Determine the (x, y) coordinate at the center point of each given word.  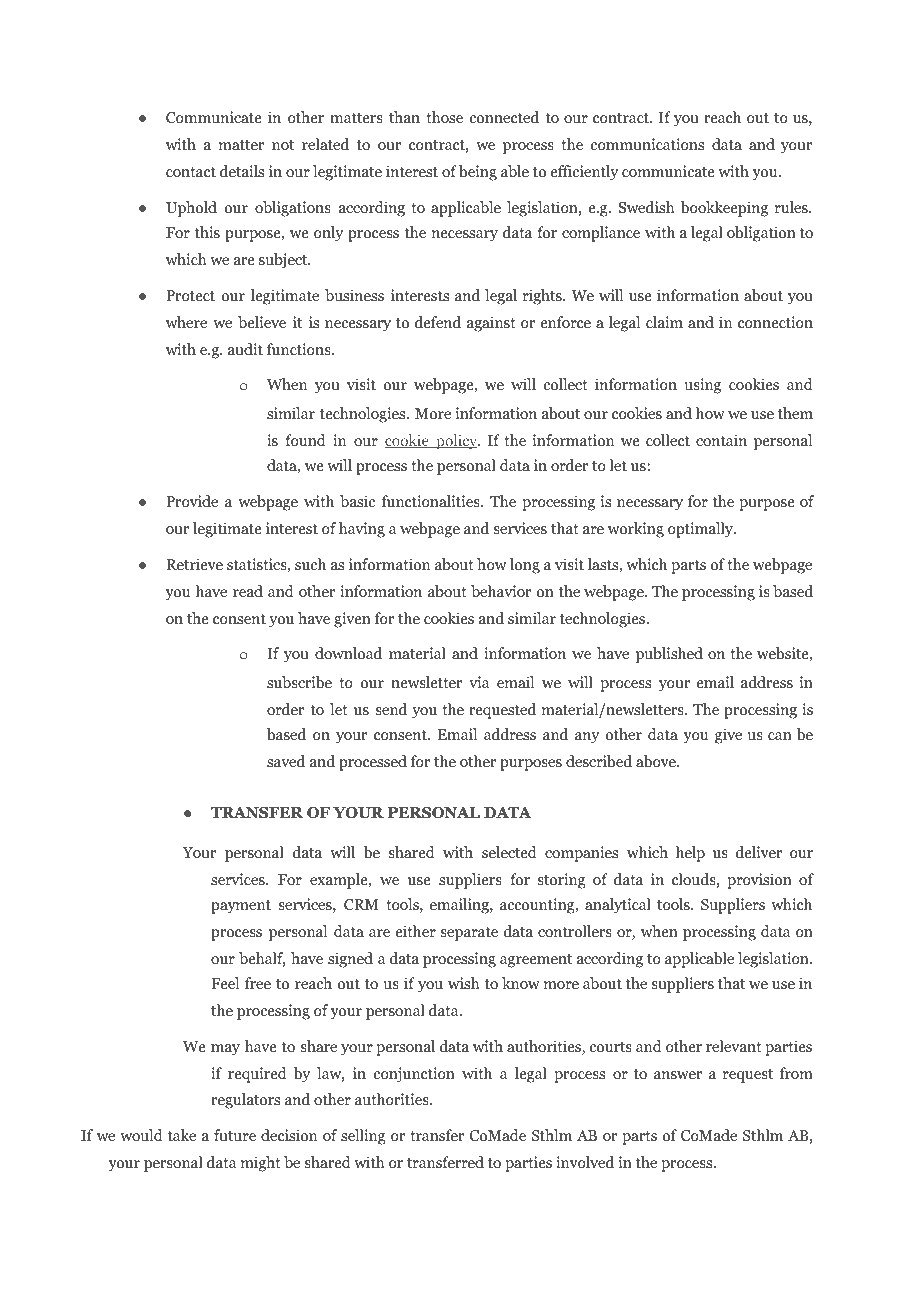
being (478, 173)
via (479, 682)
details (242, 171)
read (248, 591)
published (669, 655)
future (235, 1135)
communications (647, 144)
